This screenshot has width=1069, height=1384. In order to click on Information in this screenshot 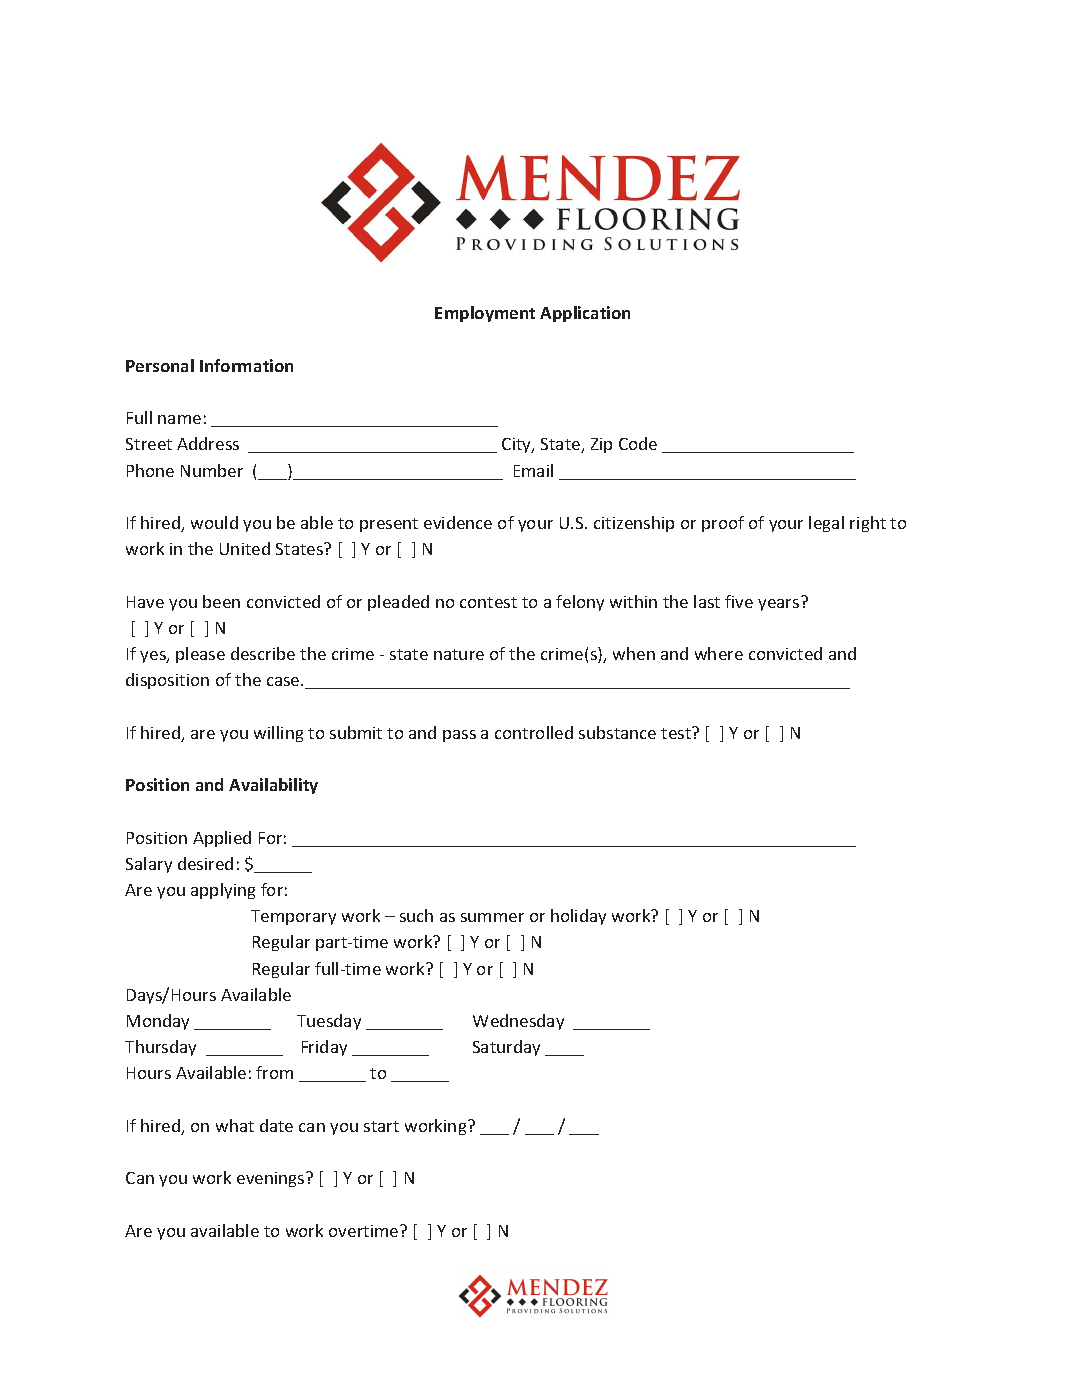, I will do `click(246, 365)`.
